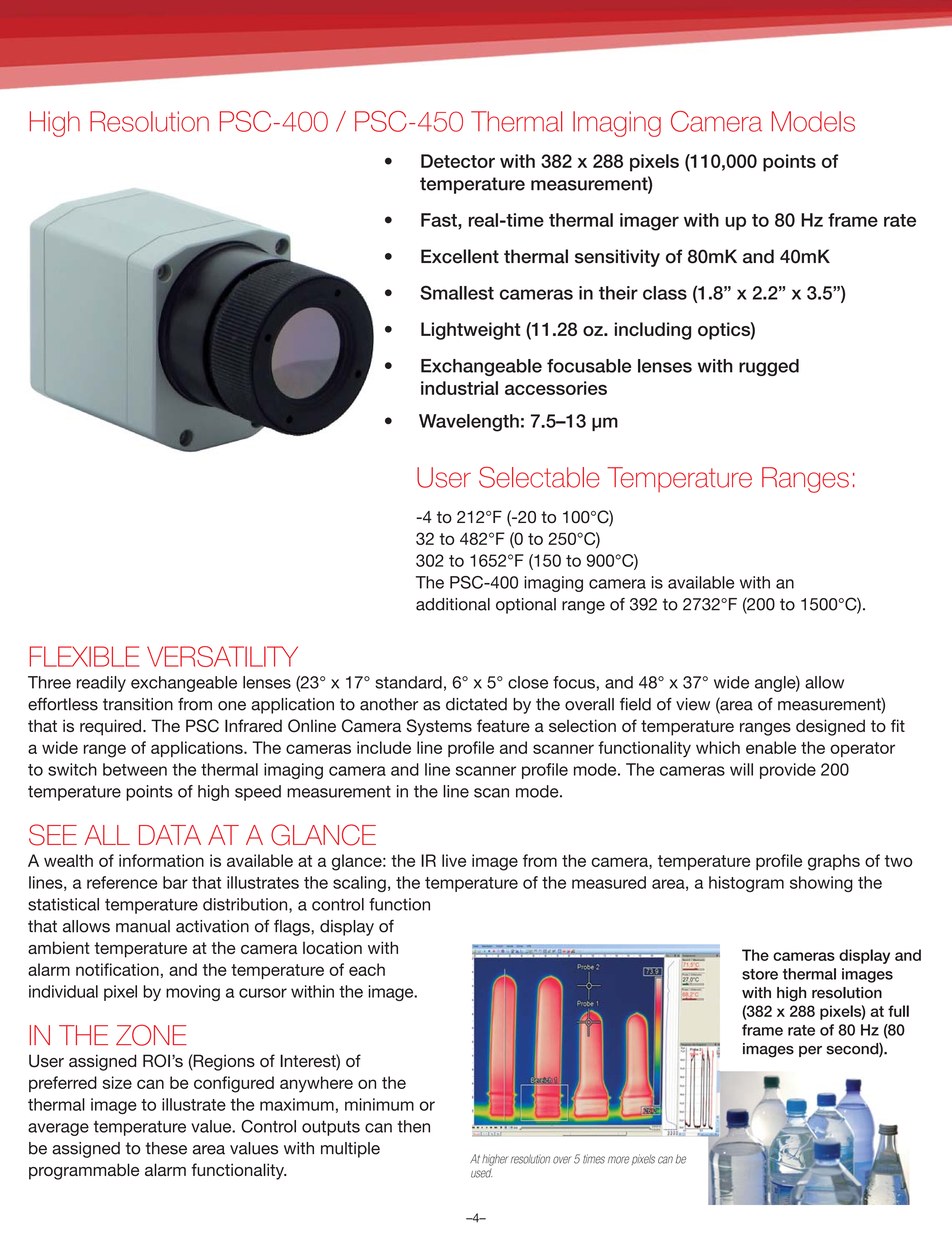  What do you see at coordinates (821, 884) in the screenshot?
I see `showing` at bounding box center [821, 884].
